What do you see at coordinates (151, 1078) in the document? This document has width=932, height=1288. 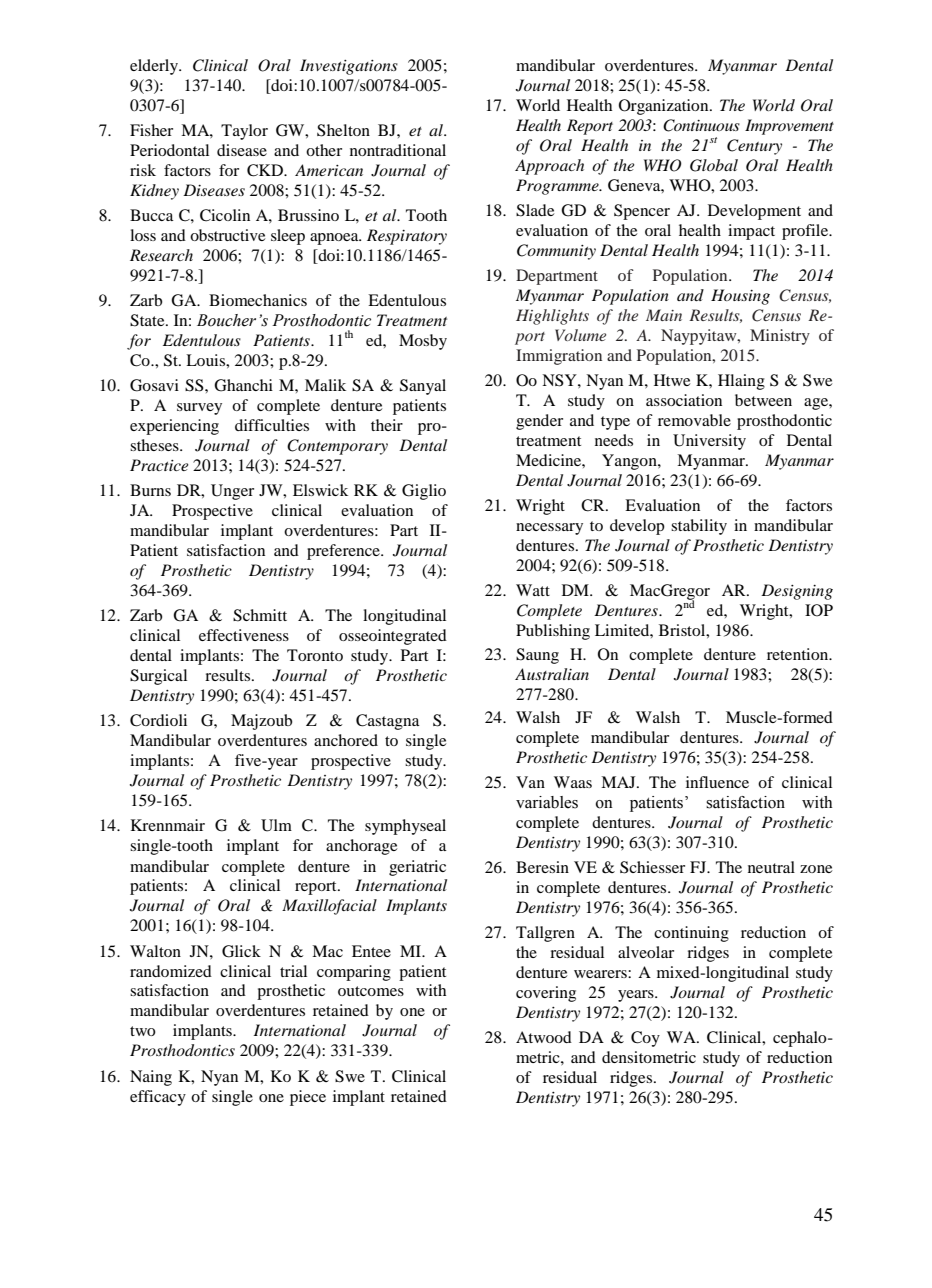 I see `Naing` at bounding box center [151, 1078].
